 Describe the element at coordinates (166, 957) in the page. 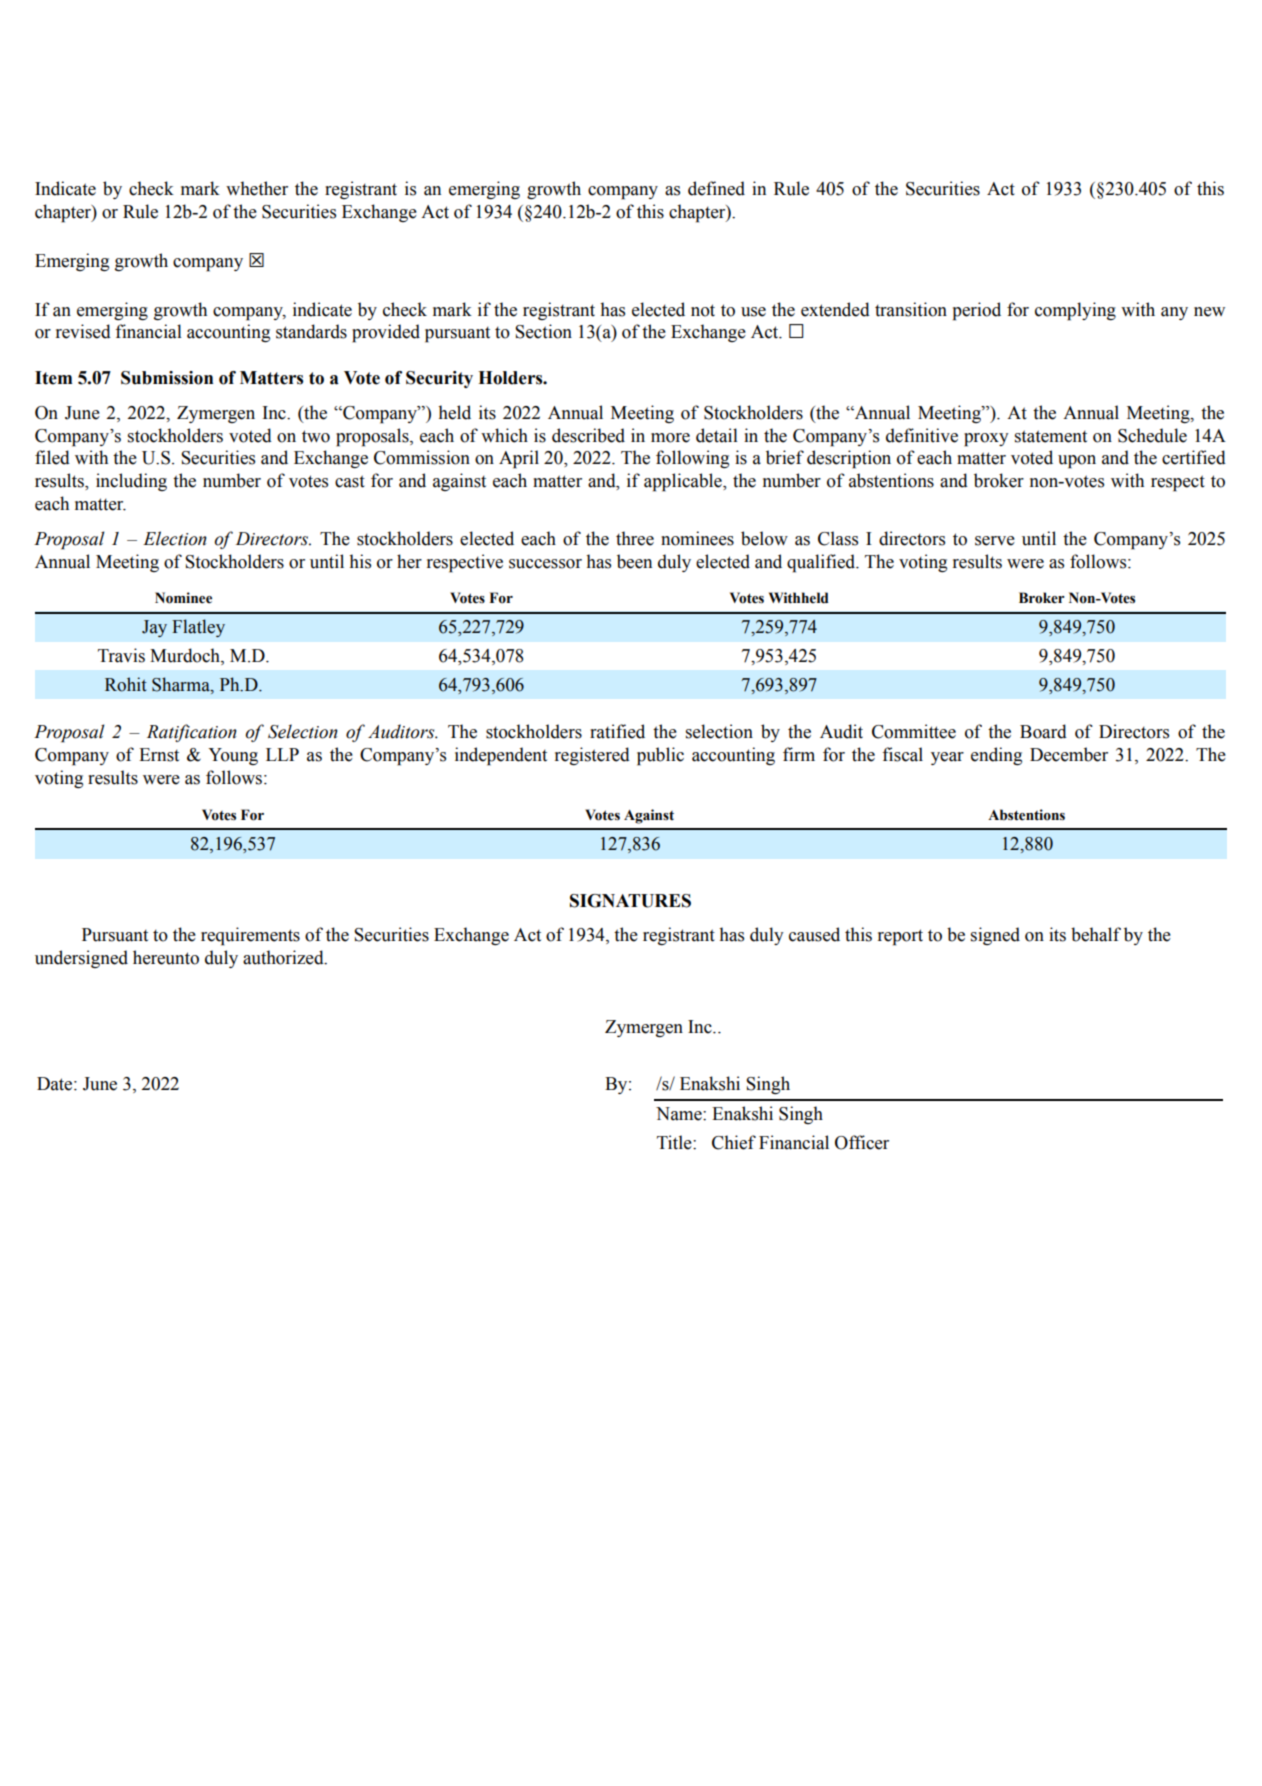

I see `hereunto` at that location.
